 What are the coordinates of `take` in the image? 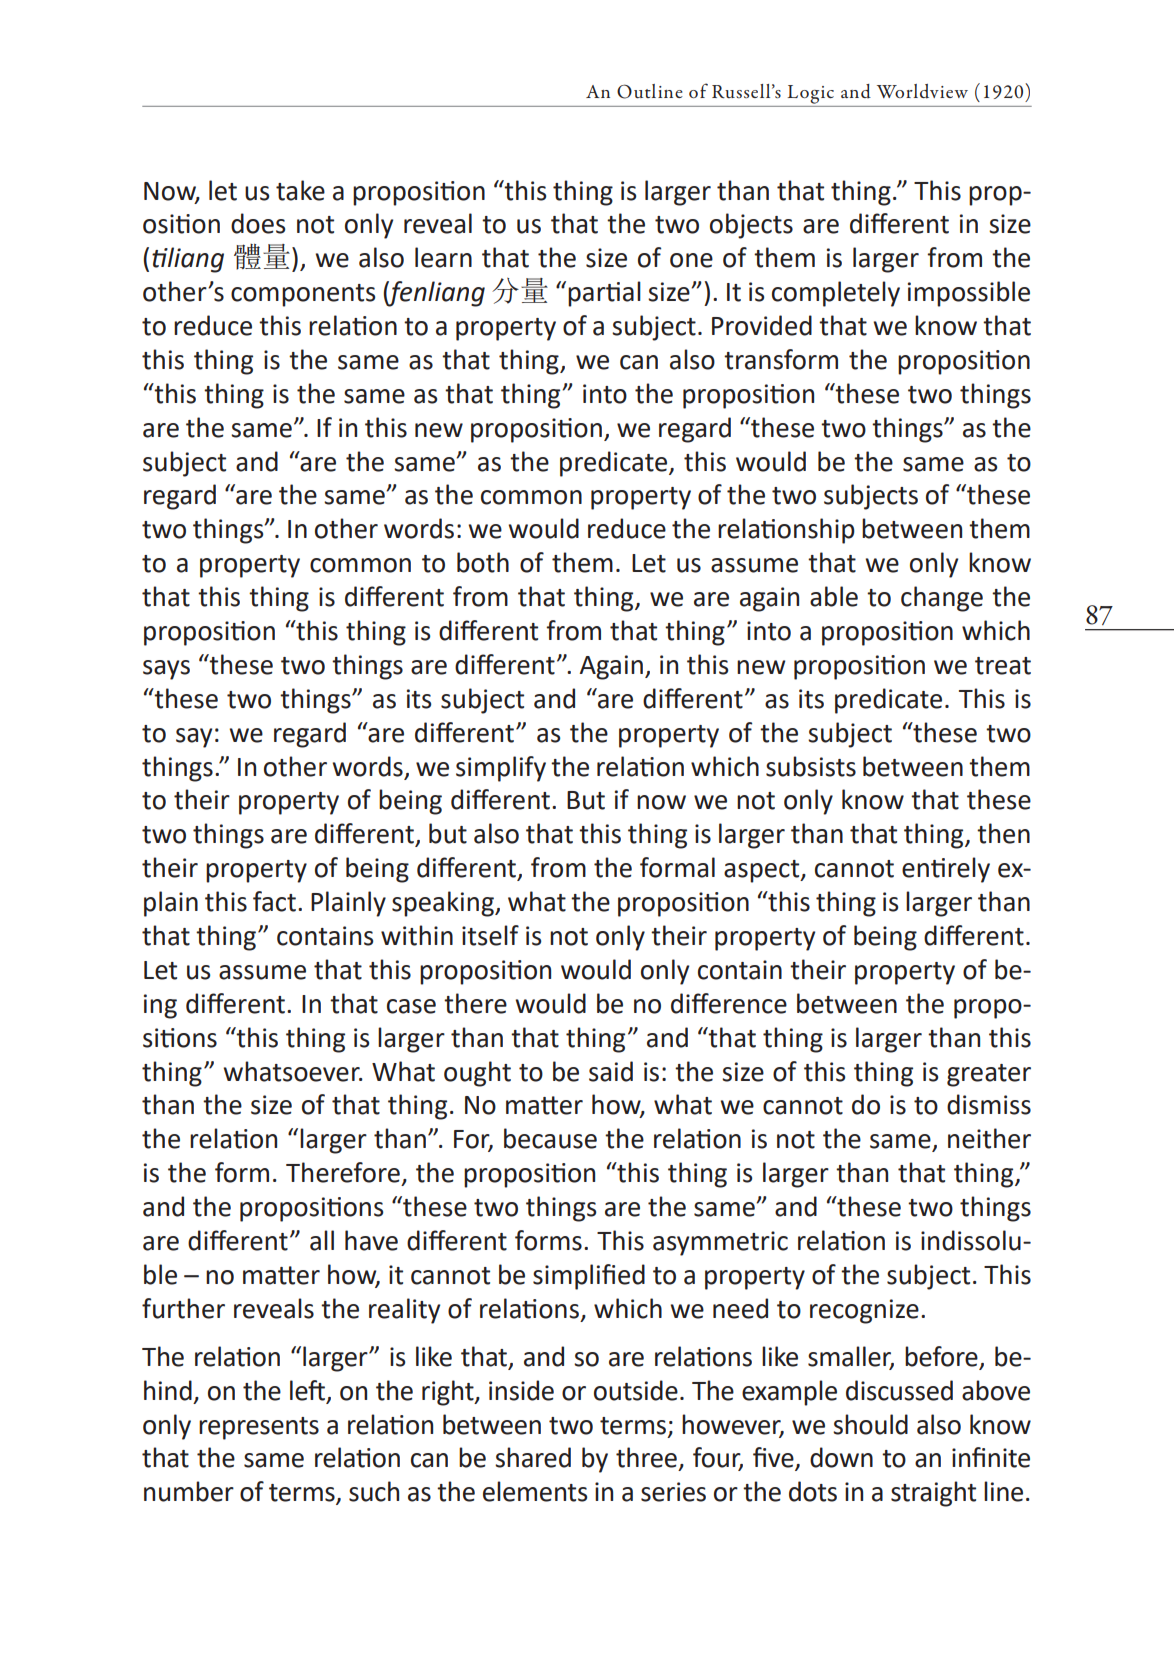 It's located at (300, 190).
